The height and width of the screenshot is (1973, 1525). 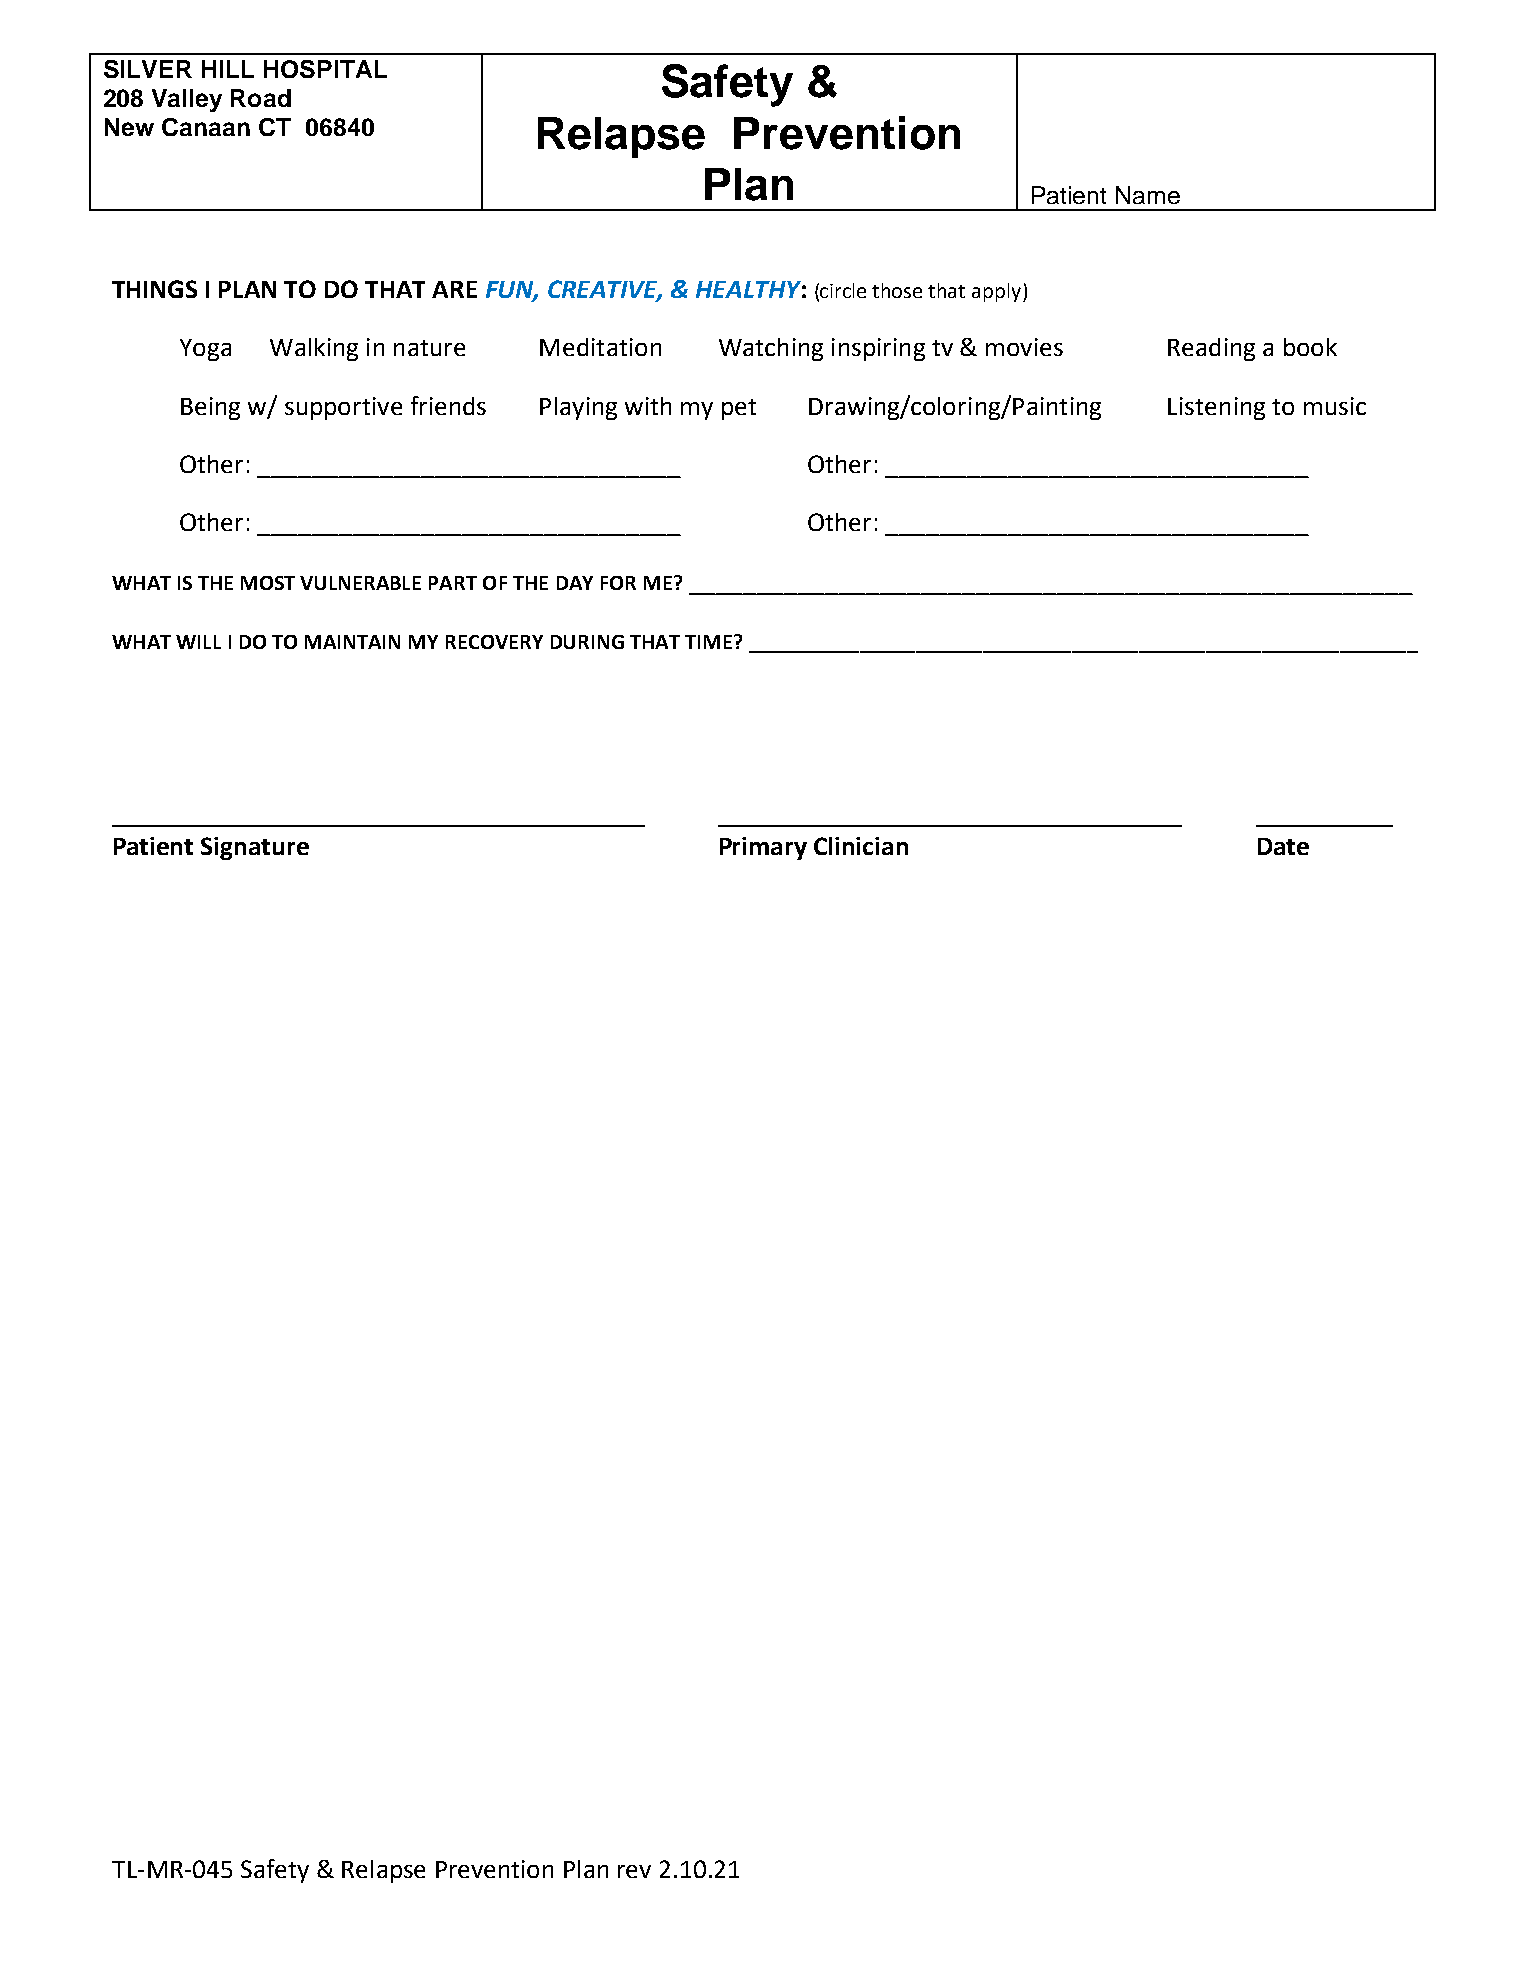 What do you see at coordinates (154, 289) in the screenshot?
I see `THINGS` at bounding box center [154, 289].
